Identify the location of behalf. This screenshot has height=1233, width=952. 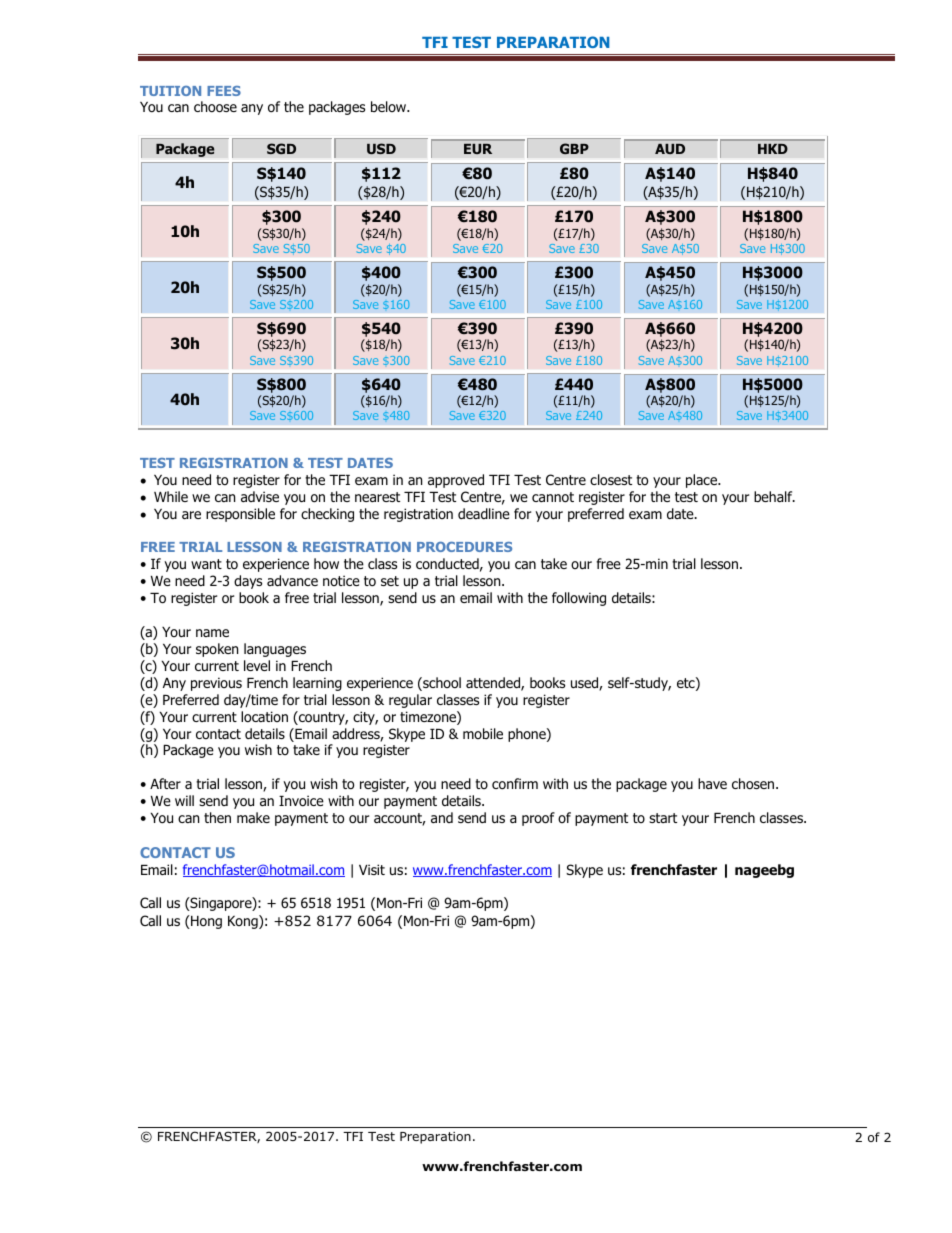
(774, 496).
